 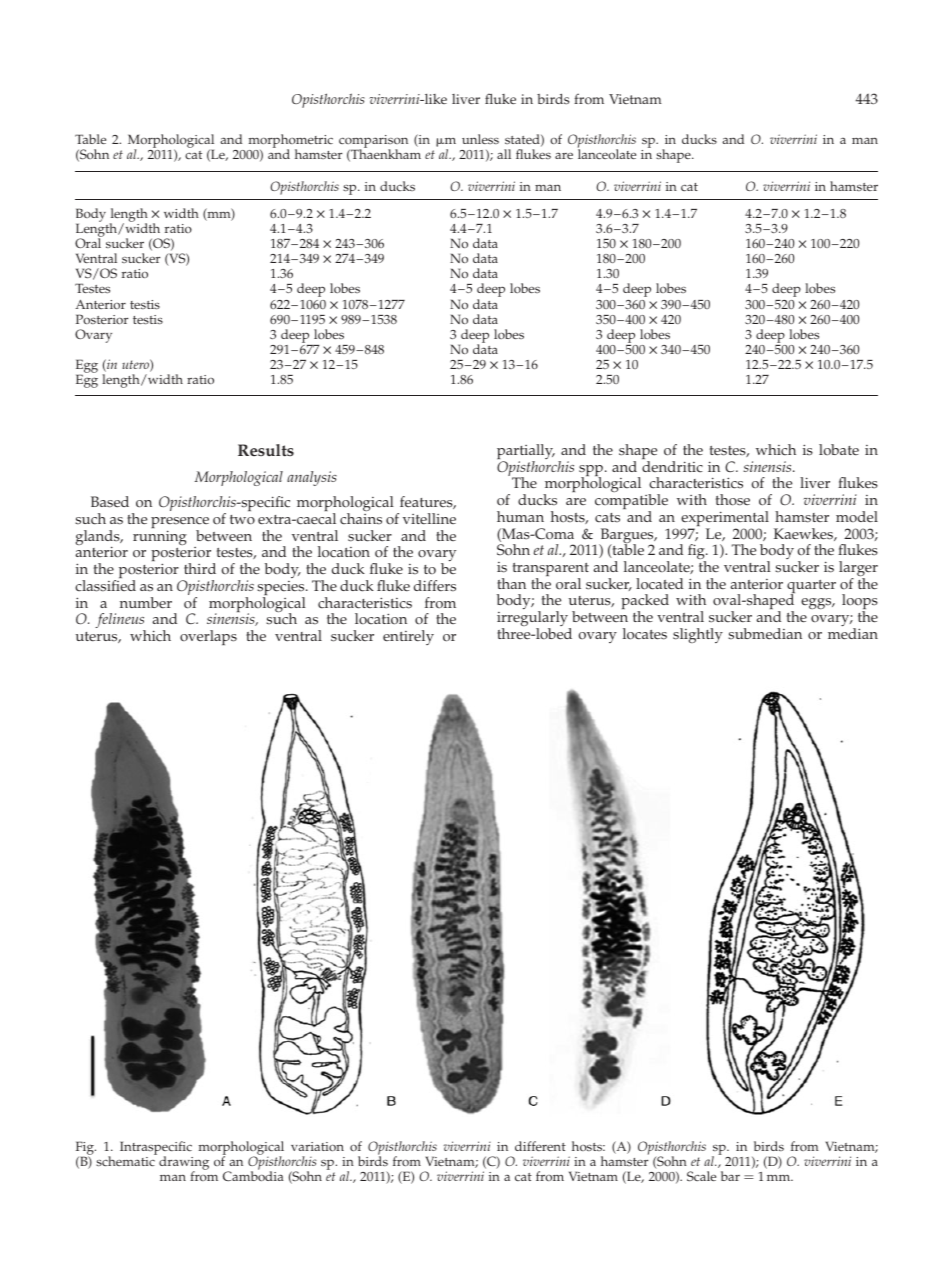 I want to click on drawing, so click(x=184, y=1164).
